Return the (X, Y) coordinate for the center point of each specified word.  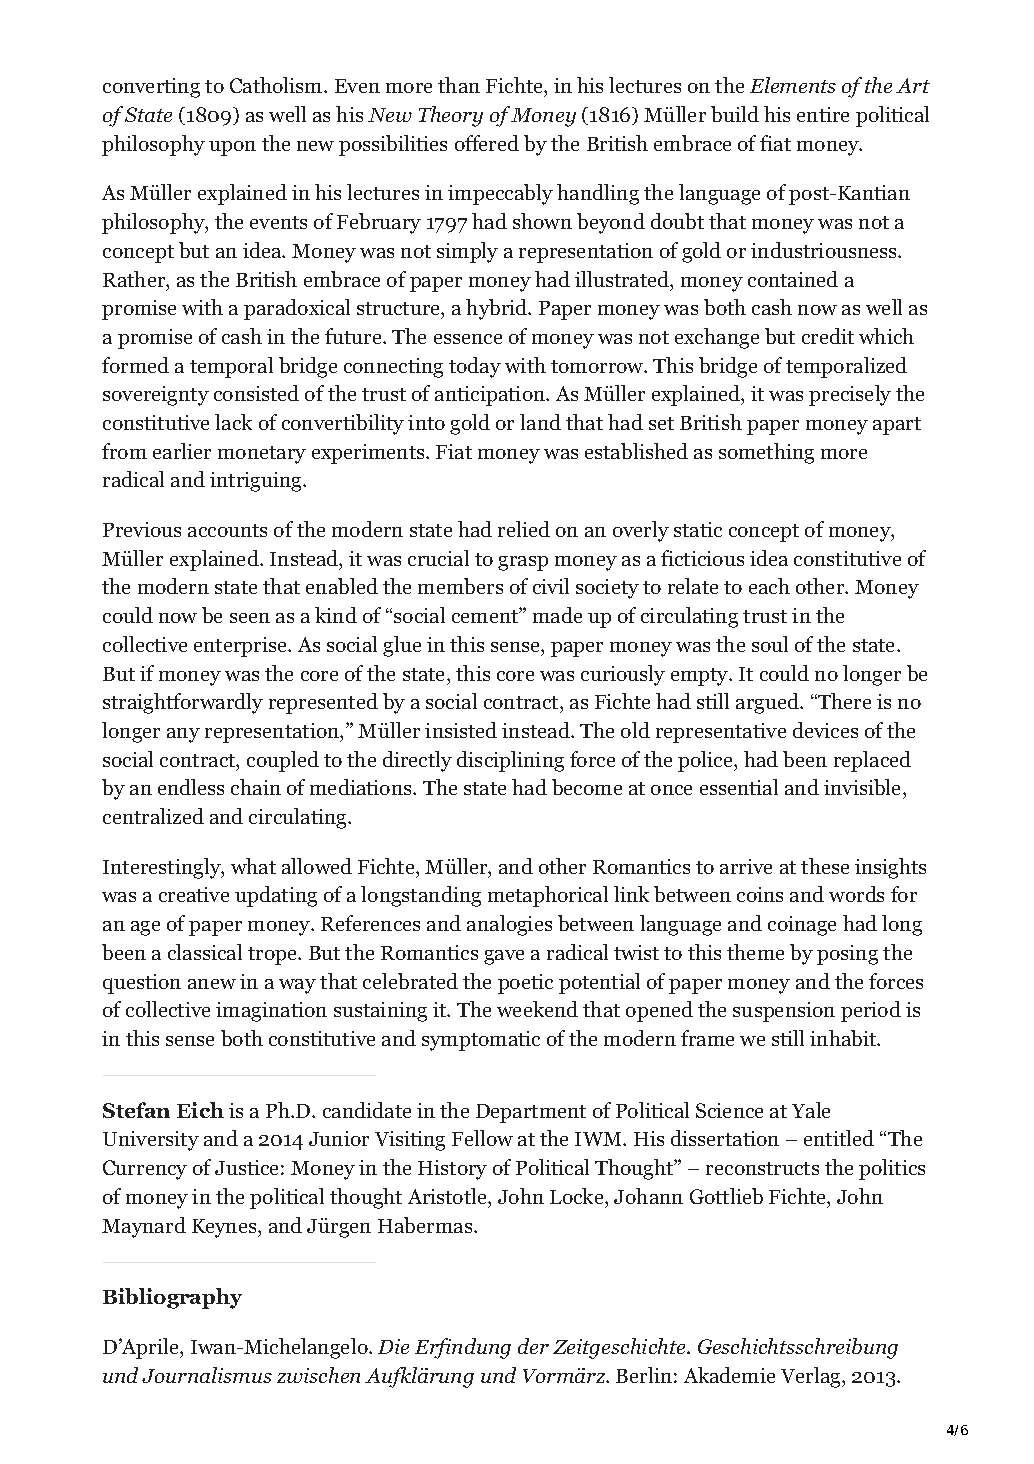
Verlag (812, 1377)
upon (232, 148)
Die (393, 1346)
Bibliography (172, 1298)
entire (823, 114)
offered (487, 143)
